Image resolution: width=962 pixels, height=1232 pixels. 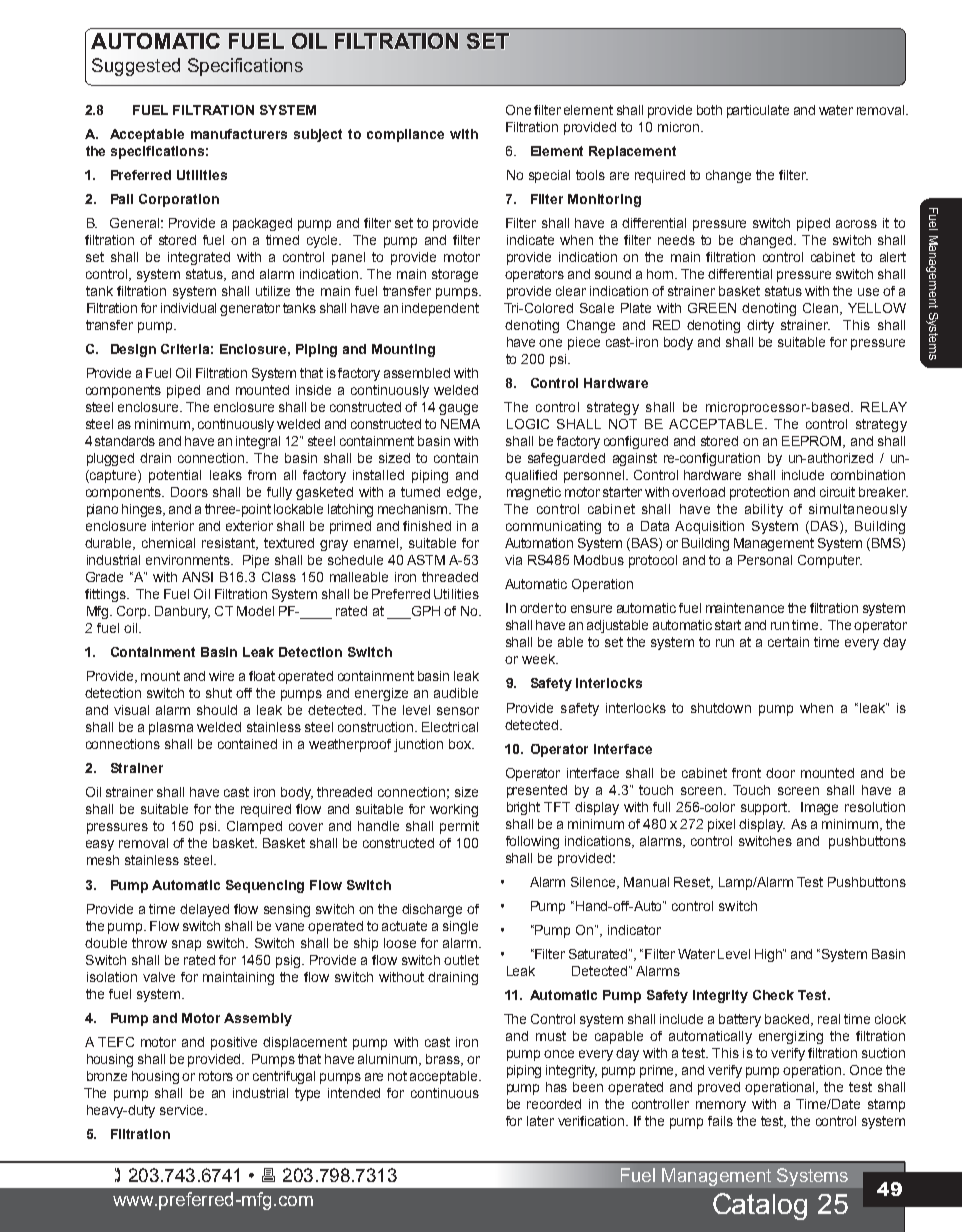 I want to click on particulate, so click(x=758, y=111).
